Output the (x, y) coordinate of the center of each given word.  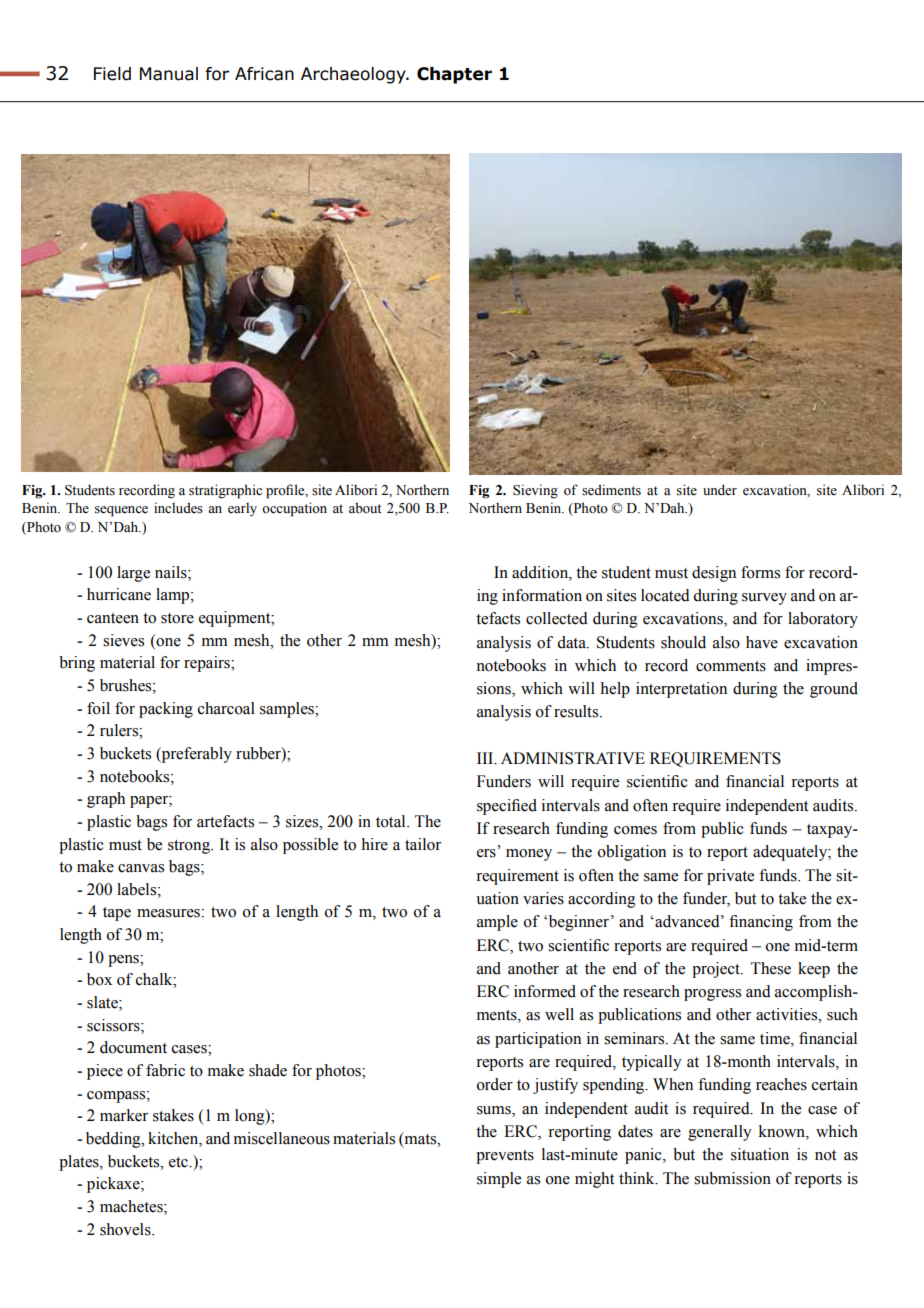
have (762, 642)
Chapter (454, 75)
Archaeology (354, 75)
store (177, 618)
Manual (169, 74)
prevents (505, 1157)
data (572, 642)
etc (179, 1162)
